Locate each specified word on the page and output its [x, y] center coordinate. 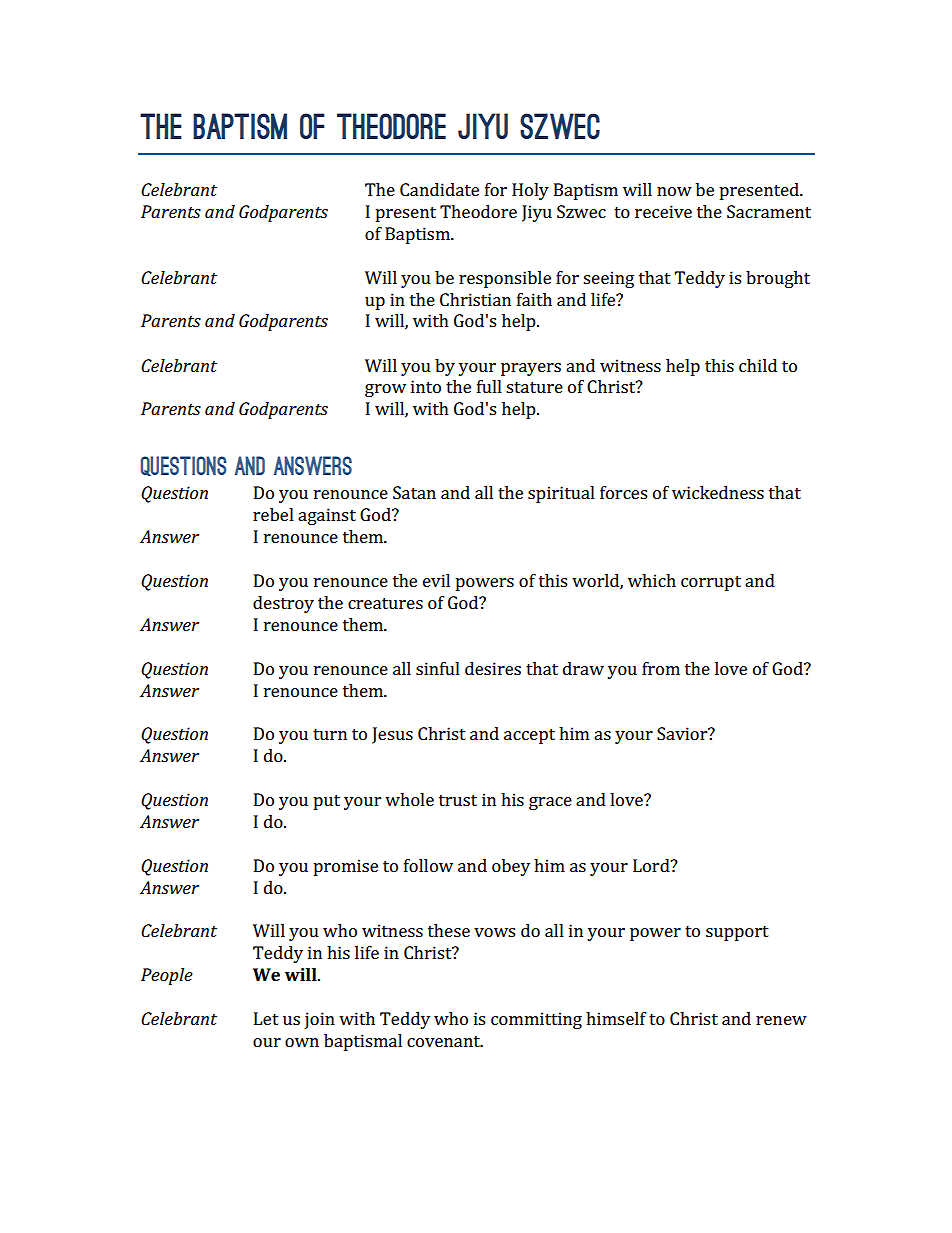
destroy [283, 604]
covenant [444, 1041]
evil [436, 580]
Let [266, 1018]
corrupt [711, 583]
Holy [530, 191]
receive [663, 211]
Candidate [439, 189]
